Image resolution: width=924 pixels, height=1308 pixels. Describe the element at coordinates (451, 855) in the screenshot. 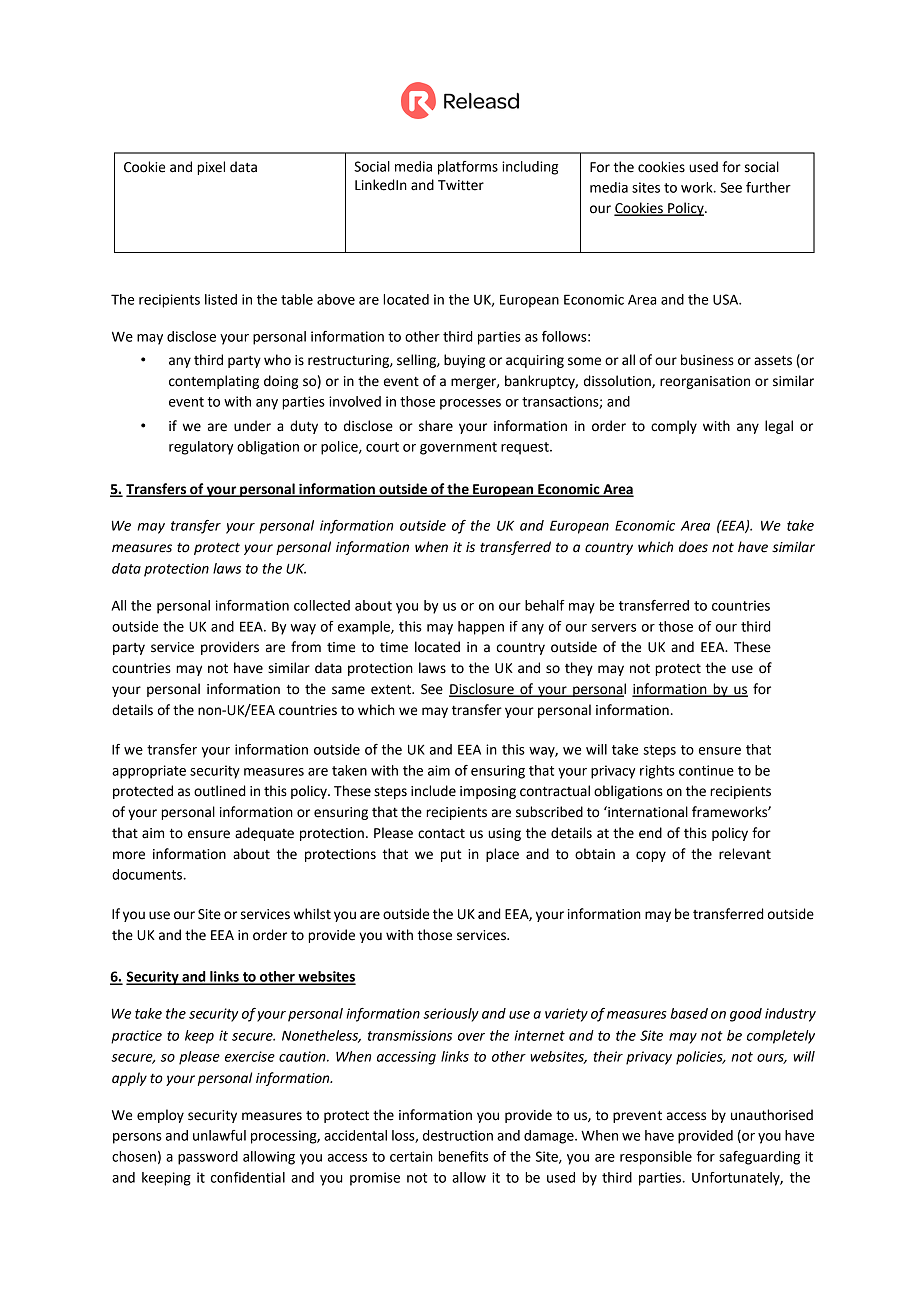

I see `put` at that location.
